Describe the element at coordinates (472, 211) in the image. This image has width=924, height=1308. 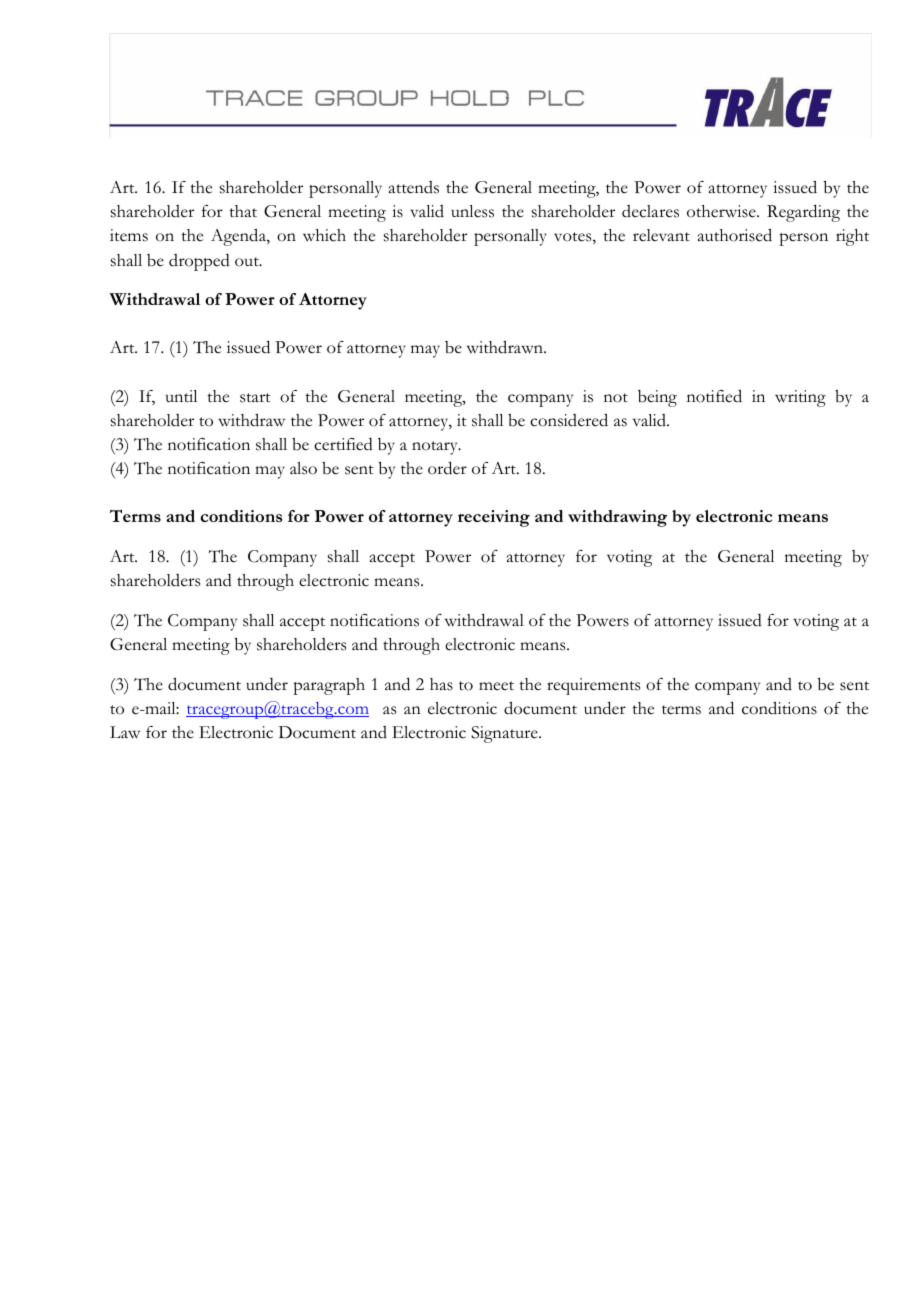
I see `unless` at that location.
